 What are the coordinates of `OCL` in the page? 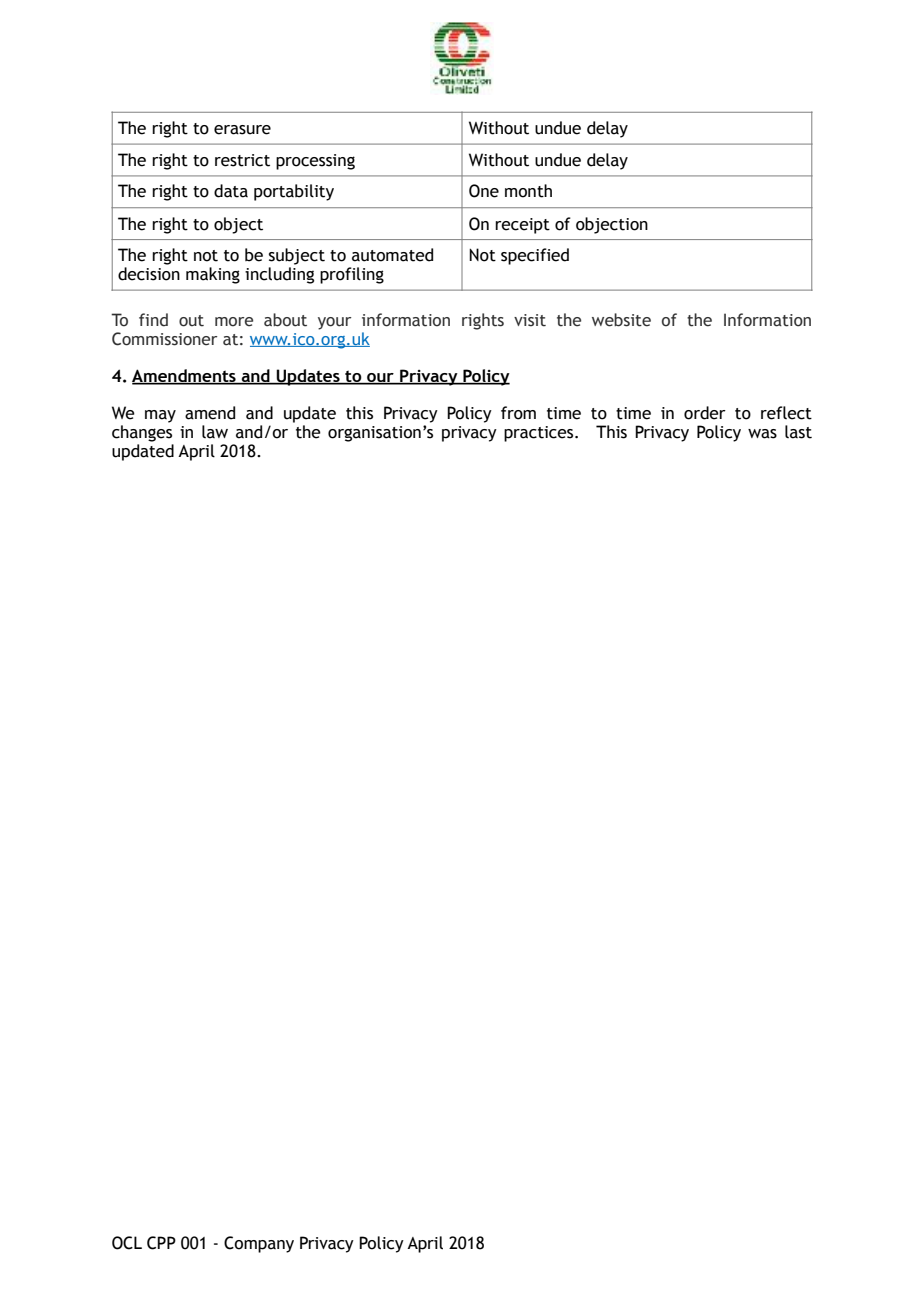 It's located at (127, 1243).
